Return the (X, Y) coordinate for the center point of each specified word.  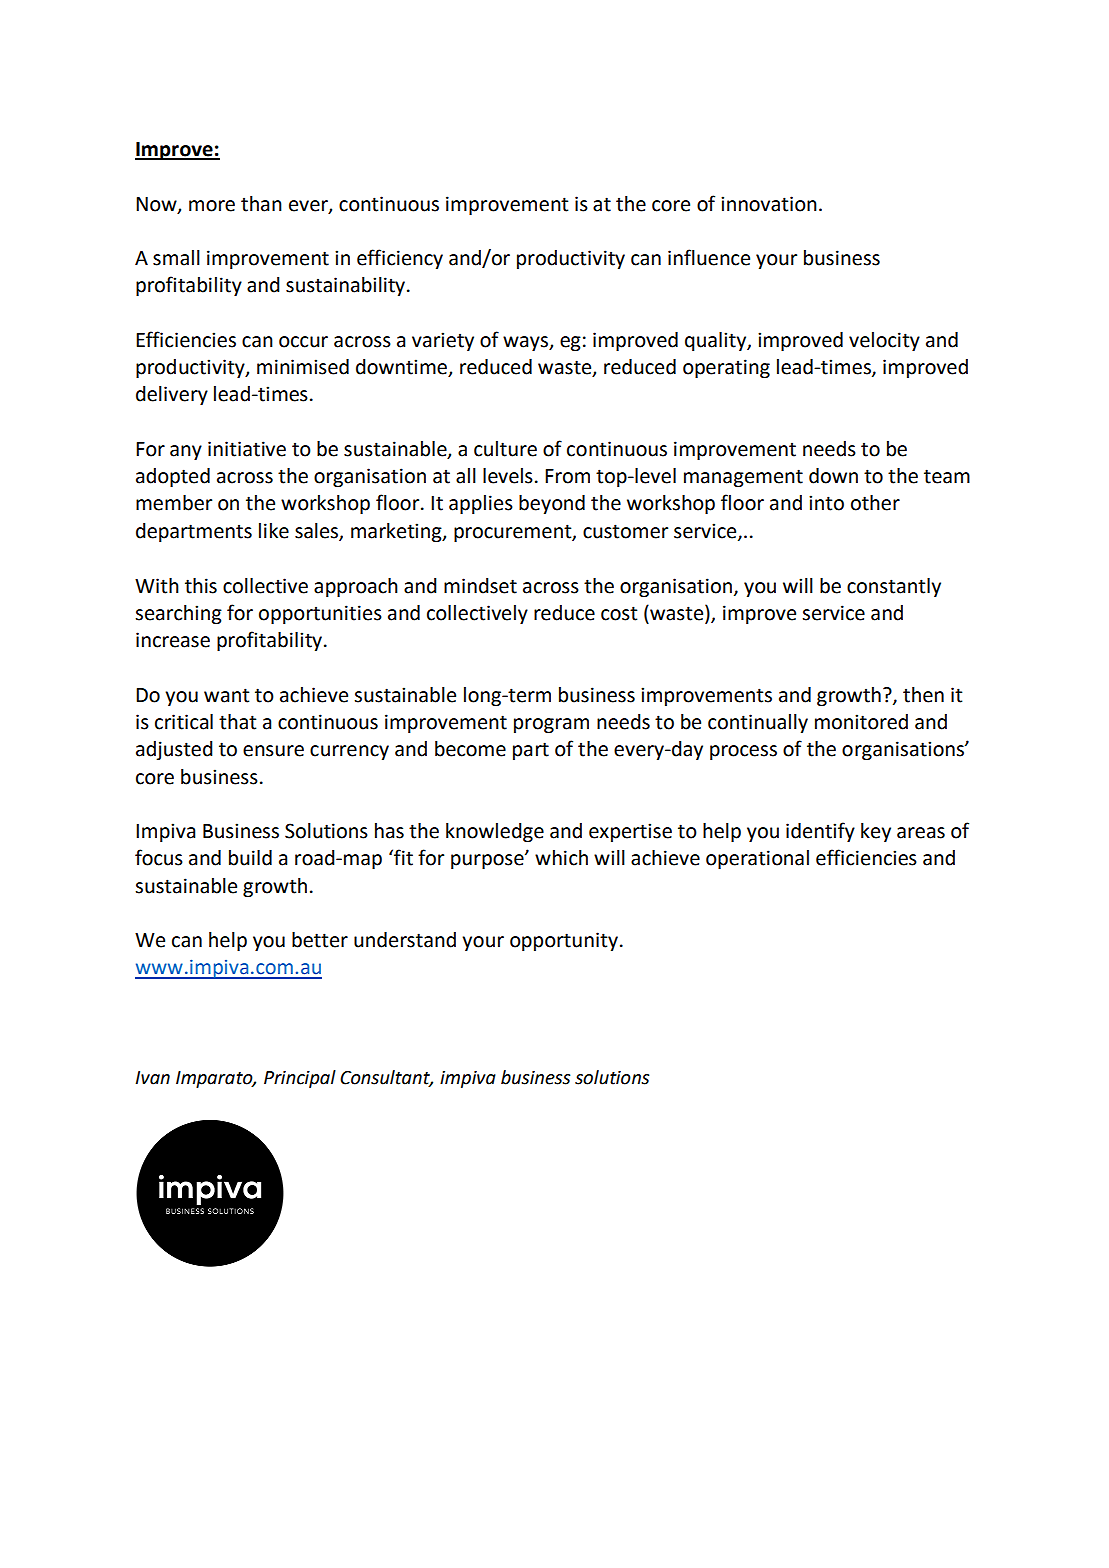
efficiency (400, 259)
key (876, 832)
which (561, 858)
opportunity (564, 941)
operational (757, 859)
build (250, 858)
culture (505, 449)
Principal (300, 1079)
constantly (894, 587)
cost (619, 613)
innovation (769, 204)
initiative (247, 449)
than (261, 204)
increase (173, 640)
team (947, 476)
